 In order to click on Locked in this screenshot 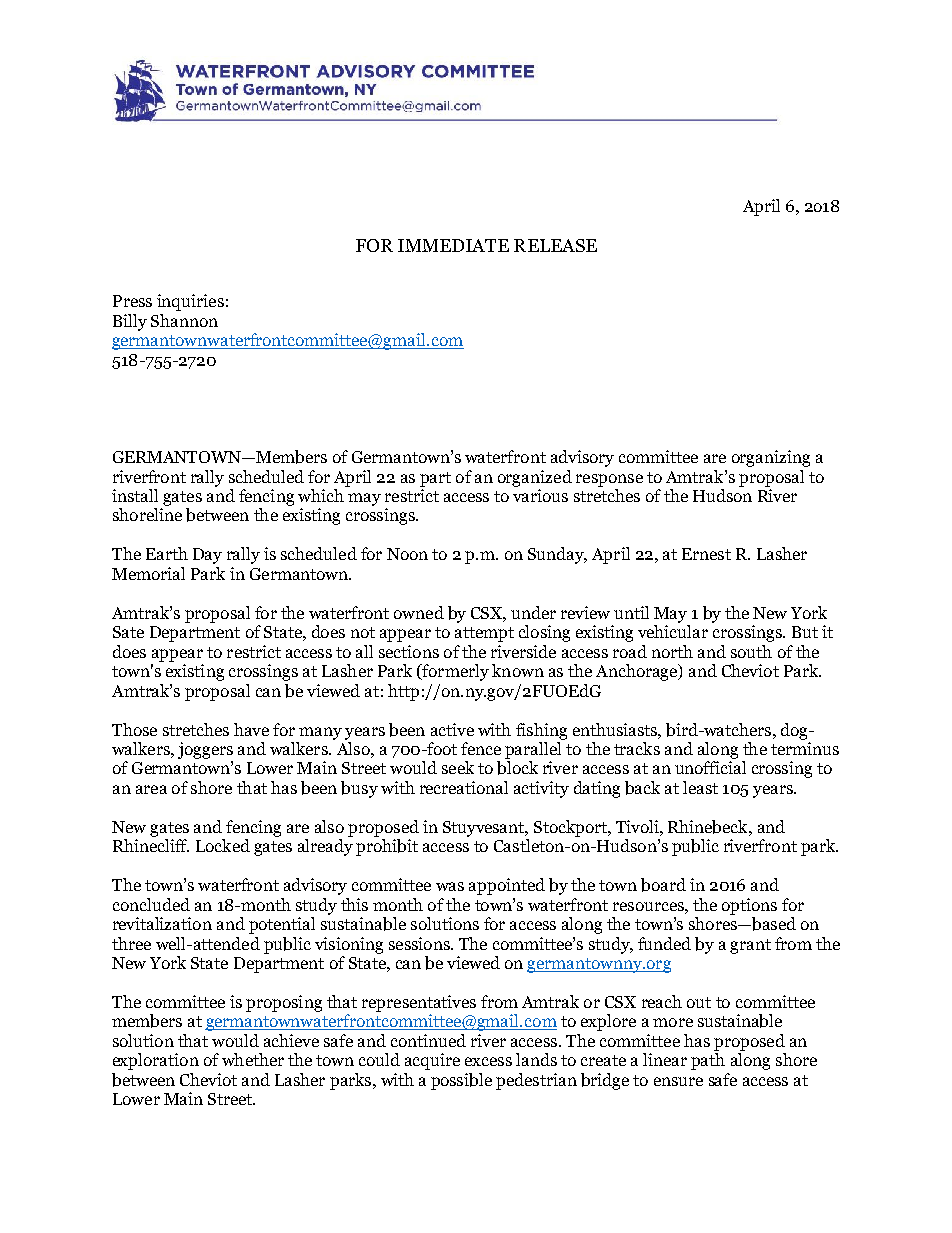, I will do `click(223, 845)`.
